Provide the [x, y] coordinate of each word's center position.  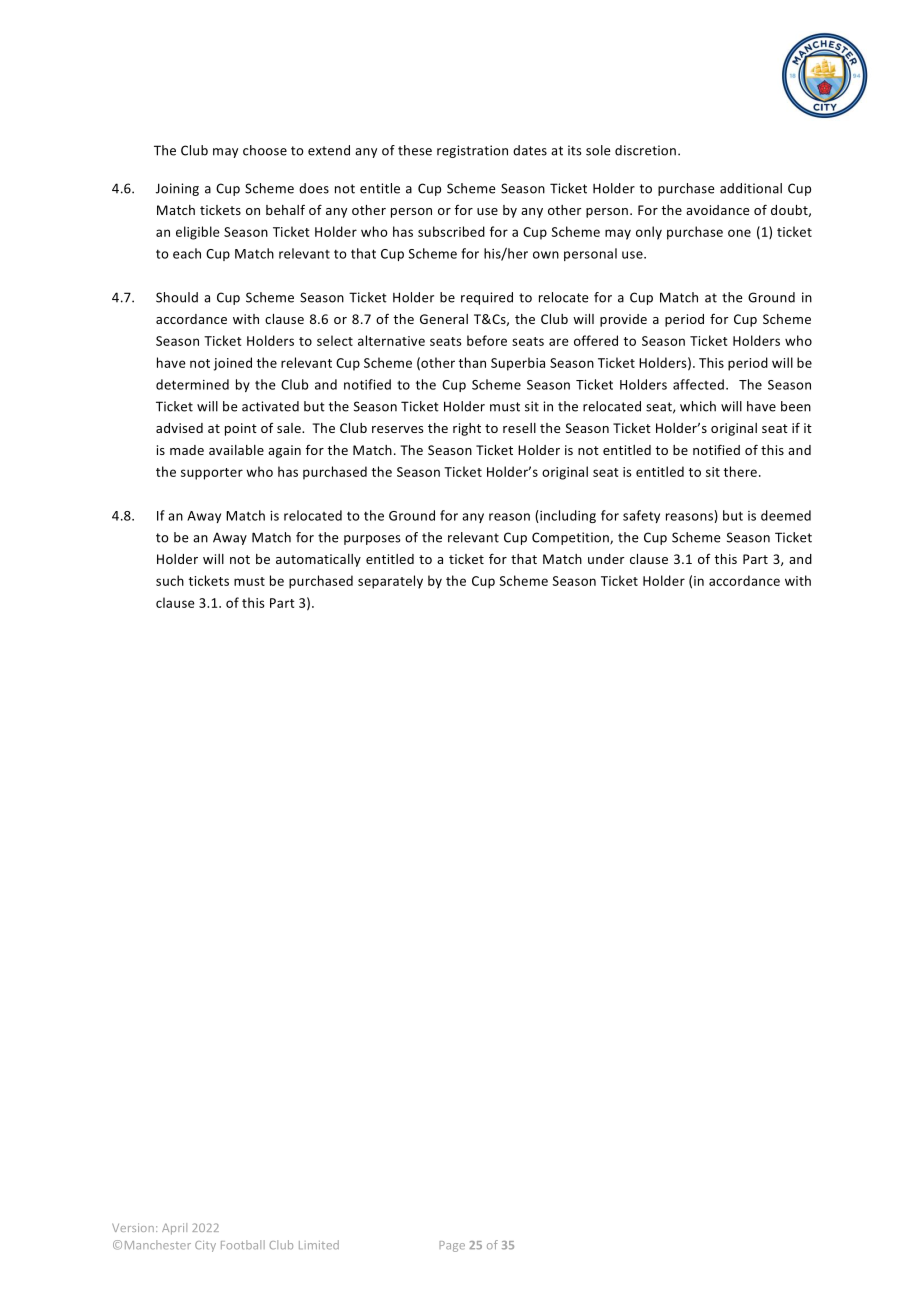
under [606, 559]
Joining [177, 189]
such [170, 580]
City [205, 1246]
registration [472, 151]
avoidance [717, 210]
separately [390, 582]
